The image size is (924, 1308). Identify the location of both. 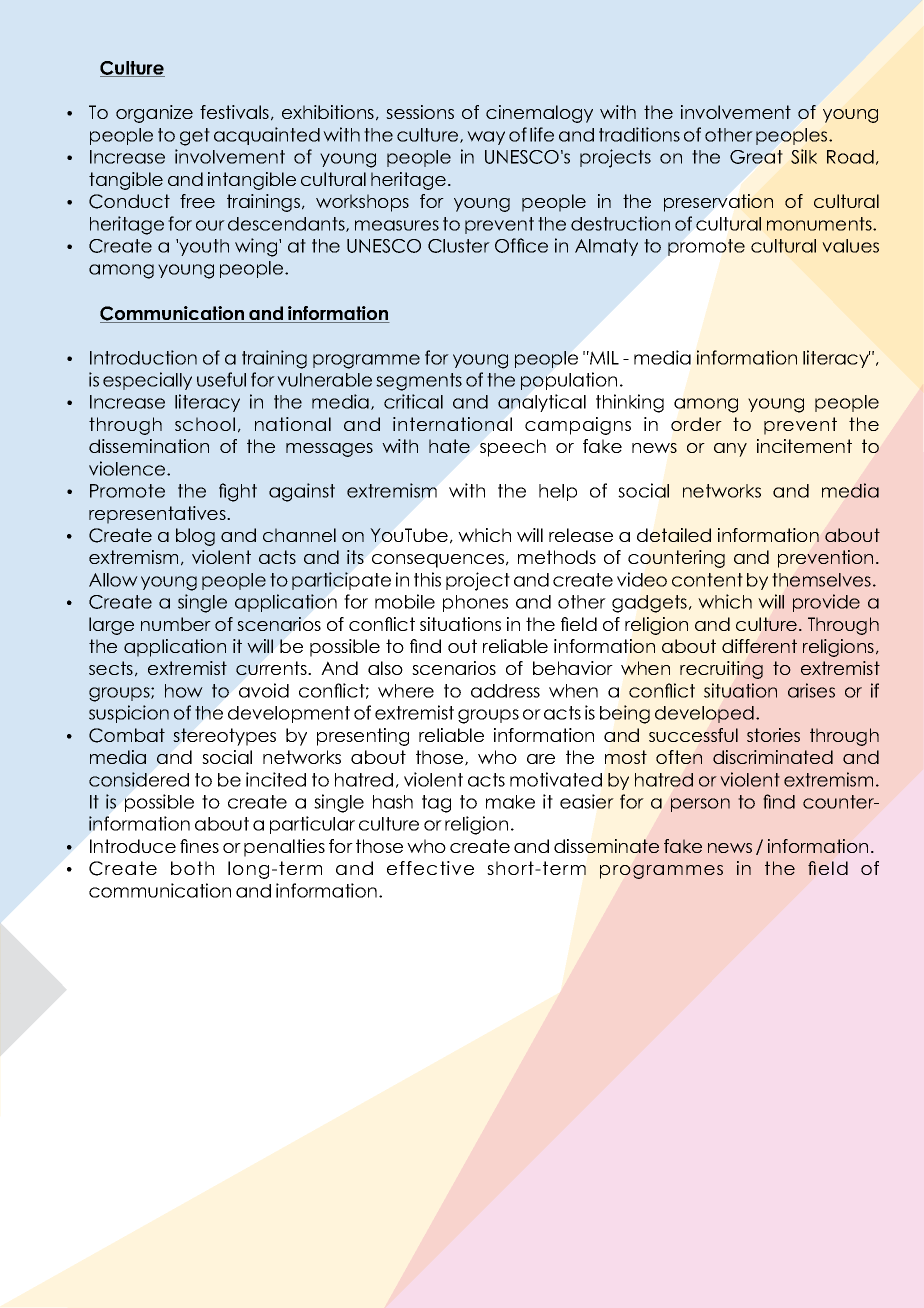
(192, 868).
